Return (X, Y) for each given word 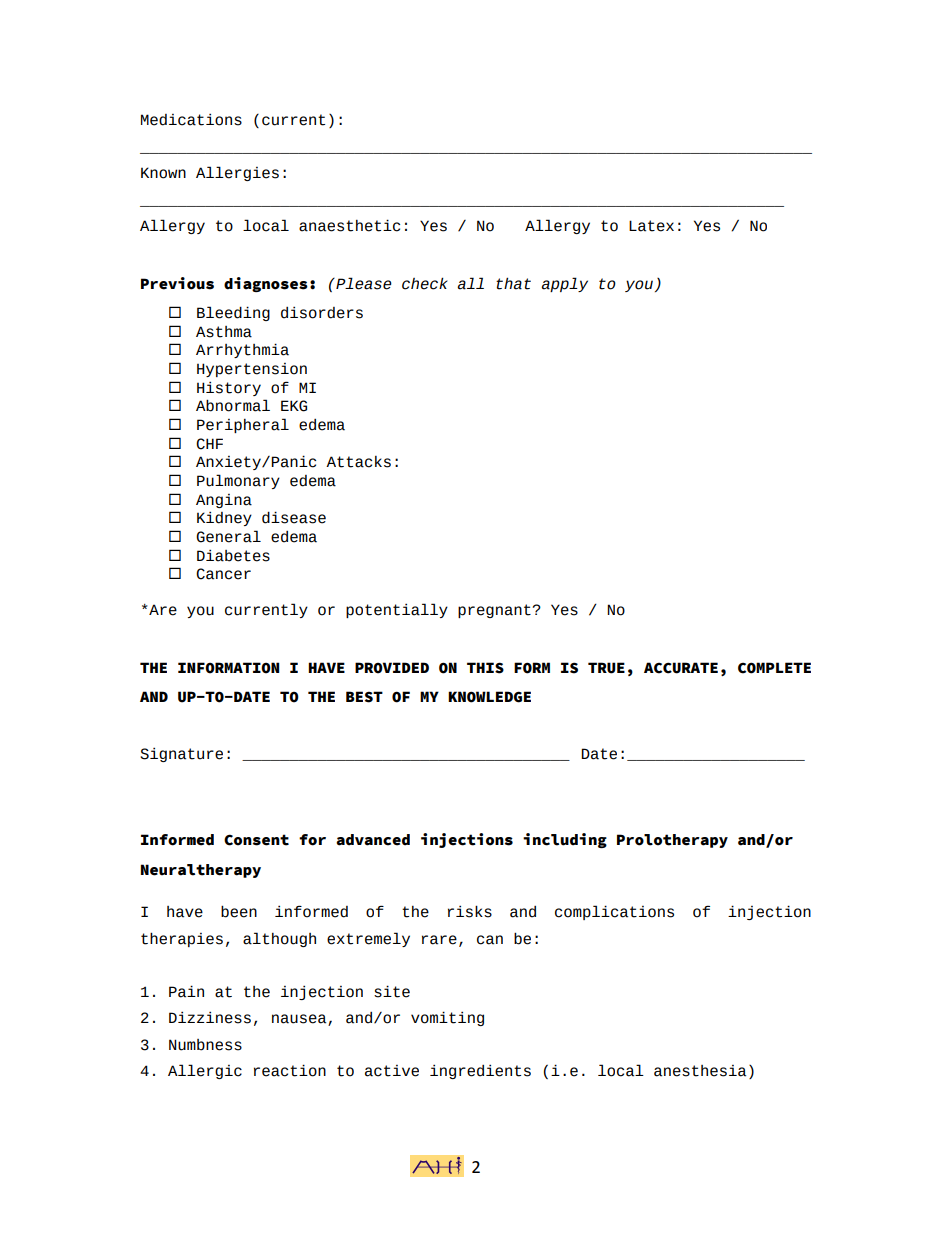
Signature (181, 754)
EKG (294, 406)
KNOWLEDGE (489, 697)
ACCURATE (681, 668)
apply (564, 284)
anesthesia (700, 1071)
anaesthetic (349, 225)
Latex (651, 226)
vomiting (447, 1018)
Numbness (205, 1045)
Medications (191, 119)
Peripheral (243, 425)
